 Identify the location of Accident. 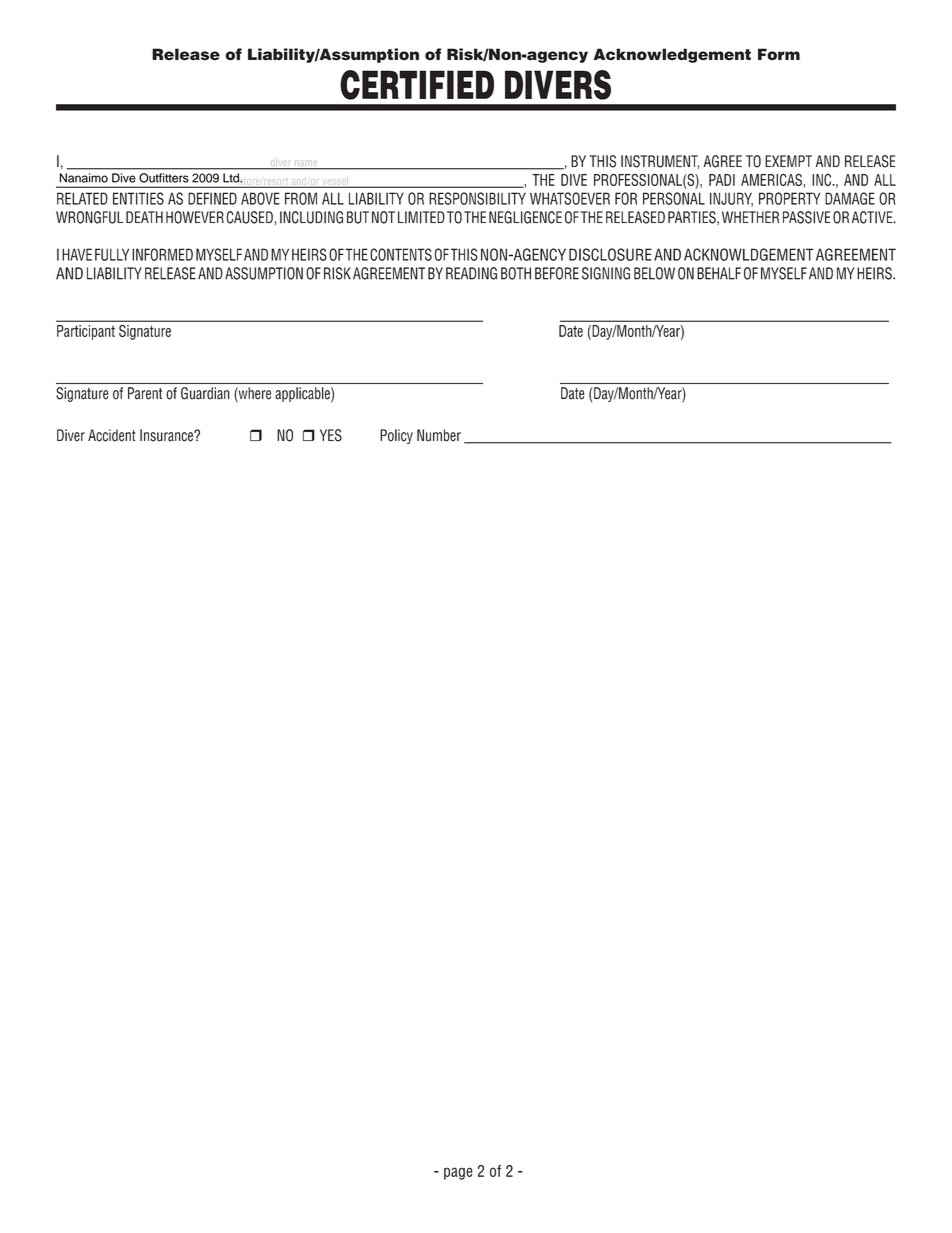
(112, 435).
